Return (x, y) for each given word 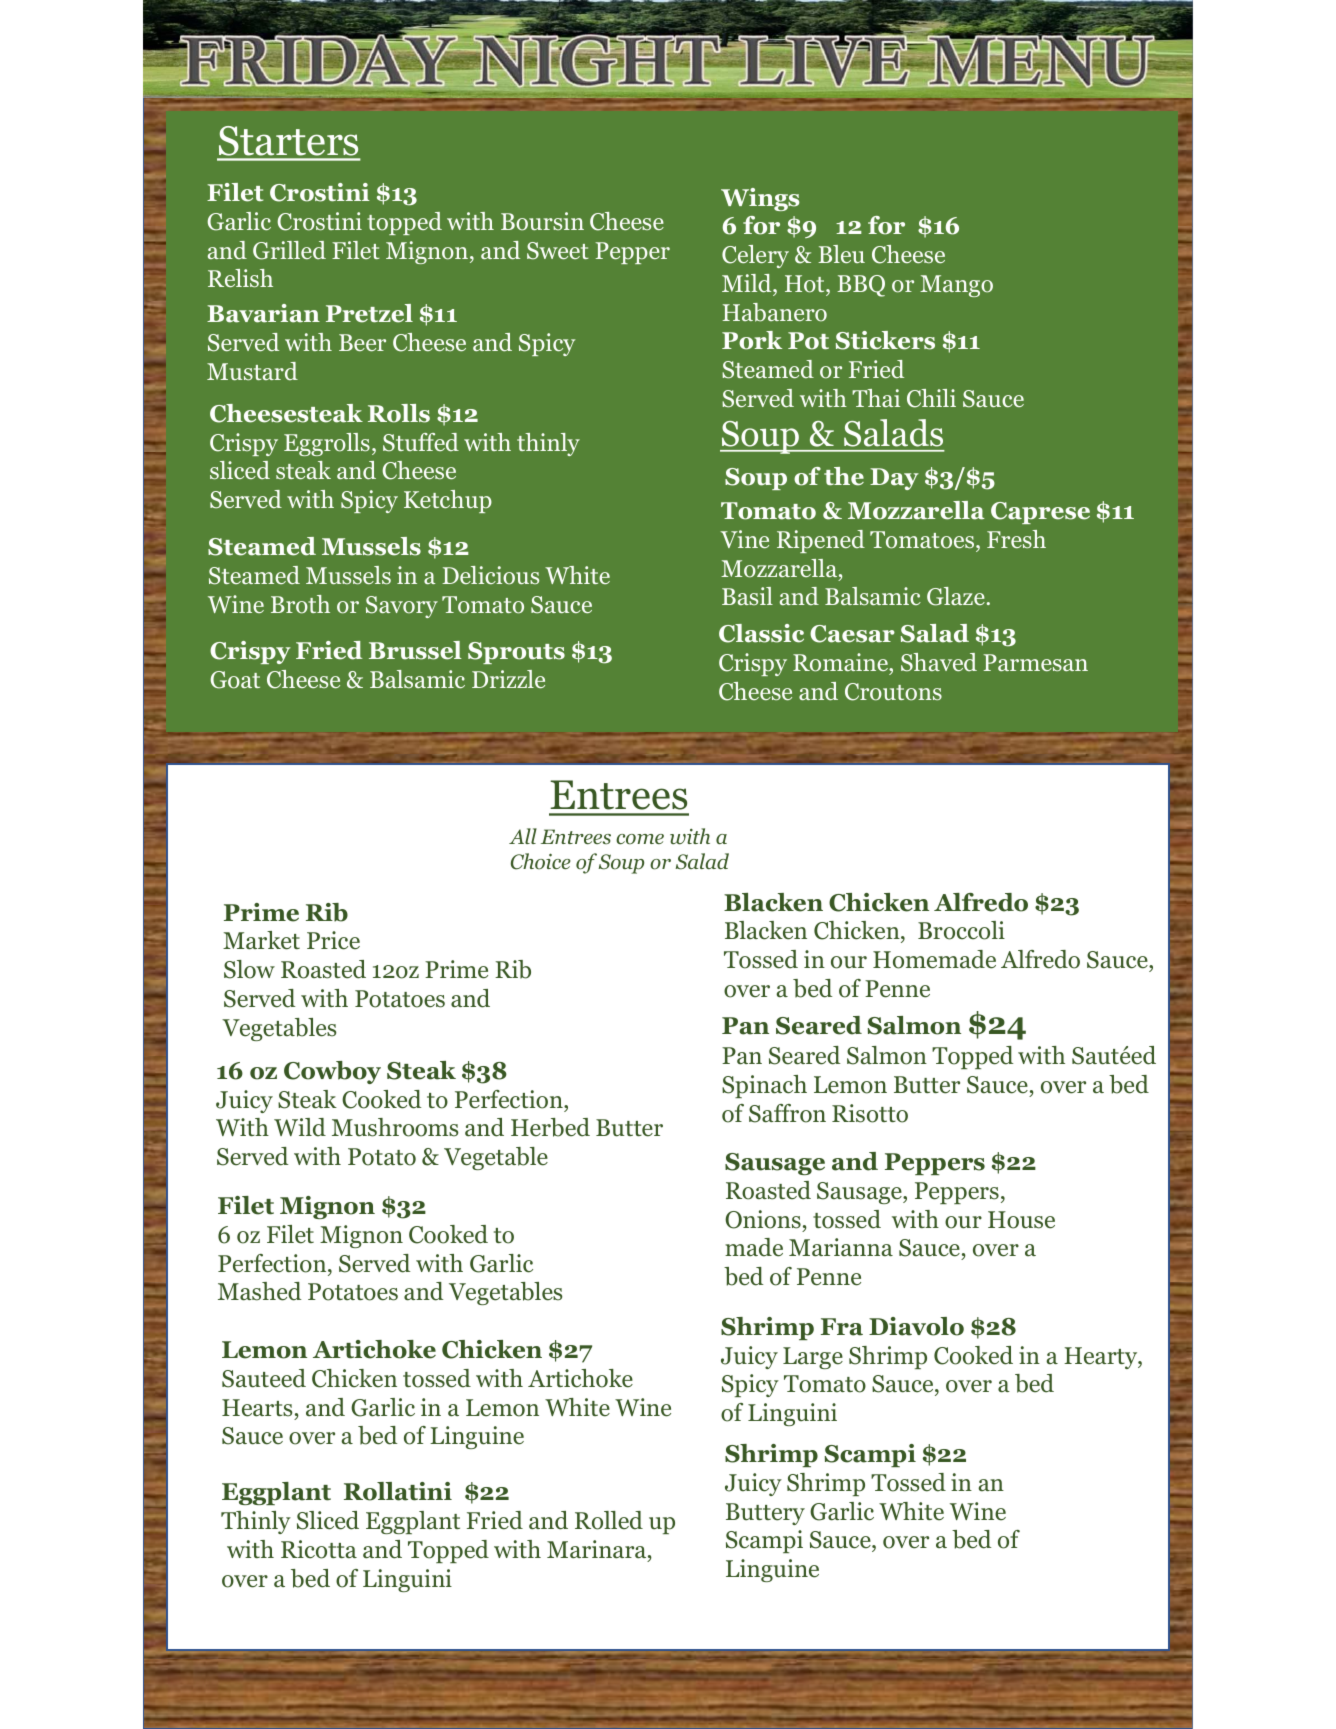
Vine (744, 539)
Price (333, 940)
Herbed (550, 1127)
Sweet (558, 251)
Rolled (609, 1520)
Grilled (289, 250)
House (1021, 1220)
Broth (300, 604)
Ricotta (319, 1549)
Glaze (956, 596)
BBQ (861, 286)
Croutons (893, 692)
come (640, 839)
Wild (300, 1127)
